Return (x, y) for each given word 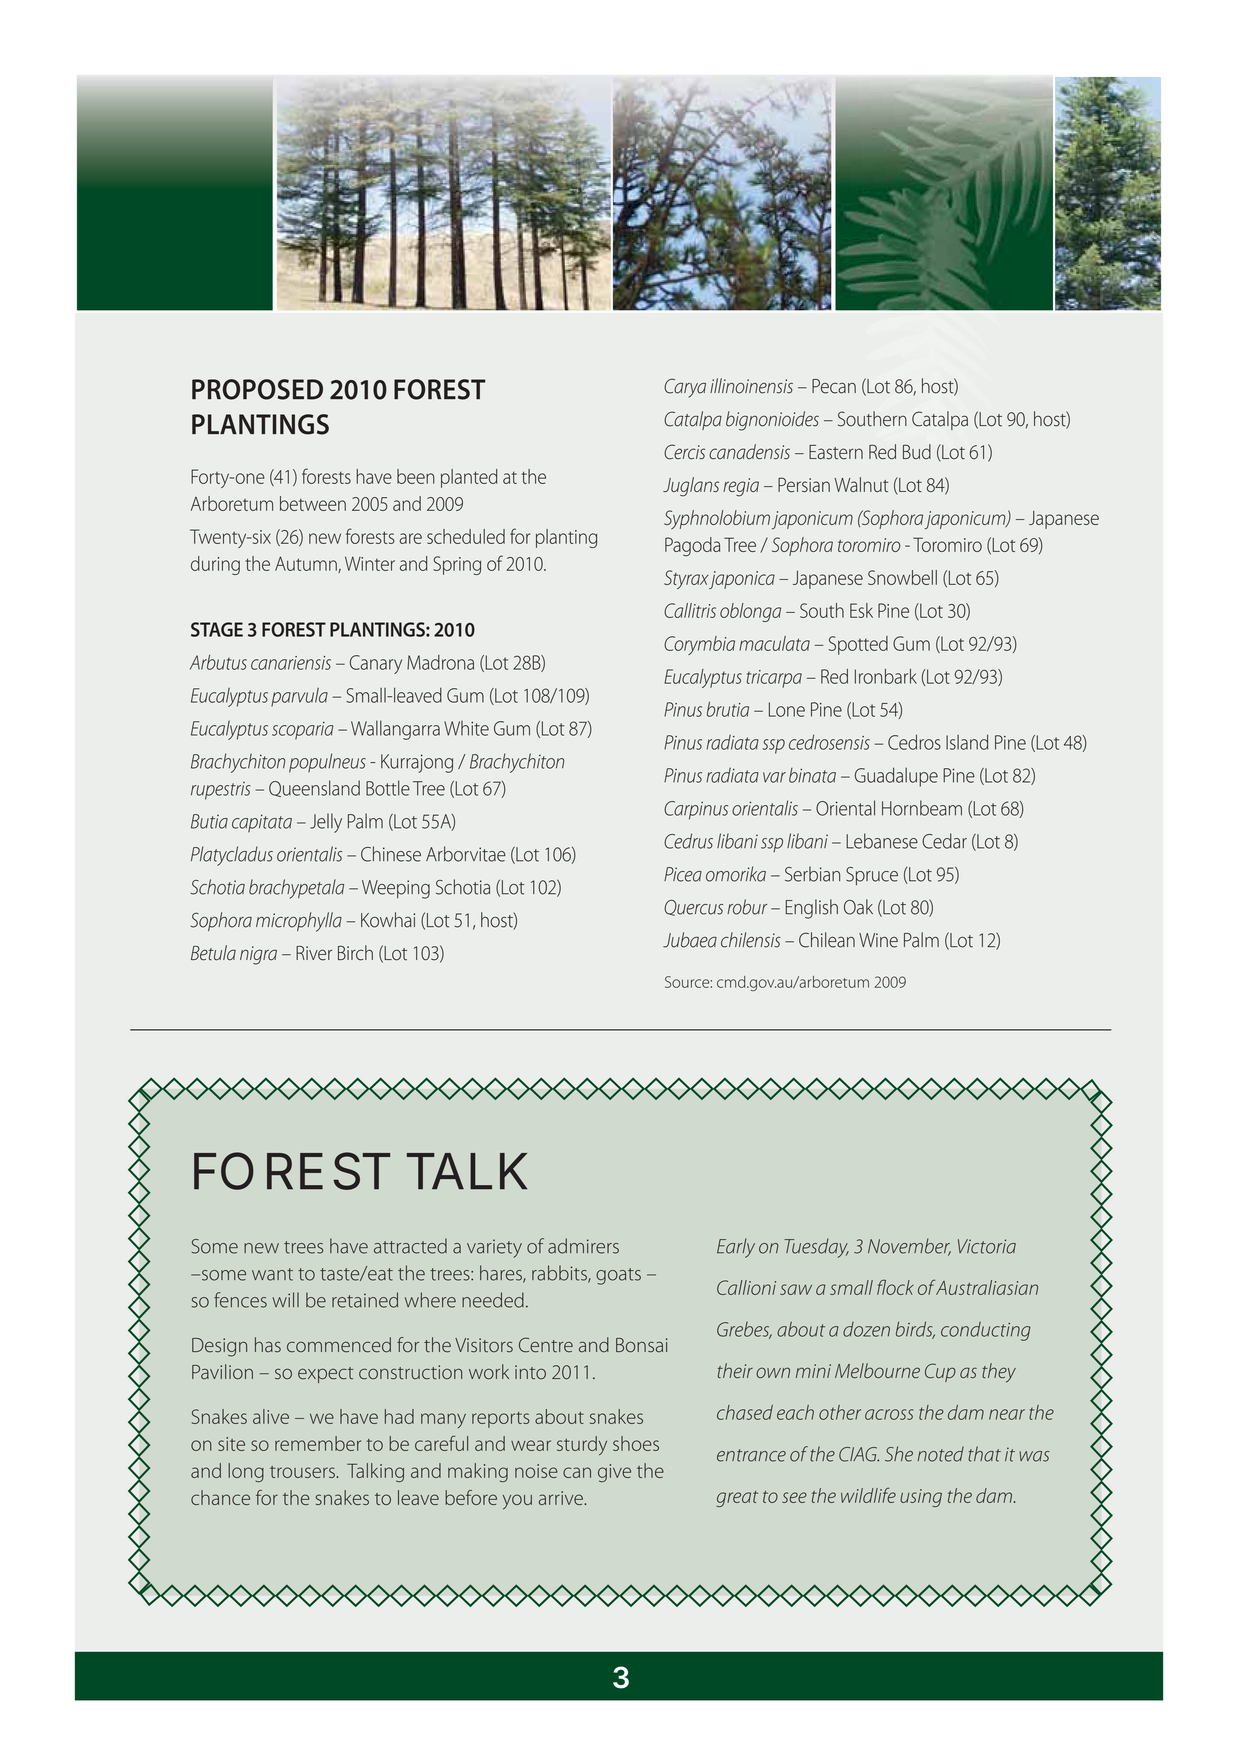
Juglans (691, 487)
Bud (917, 451)
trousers (303, 1472)
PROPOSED (257, 389)
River (314, 953)
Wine (878, 940)
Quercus (693, 908)
